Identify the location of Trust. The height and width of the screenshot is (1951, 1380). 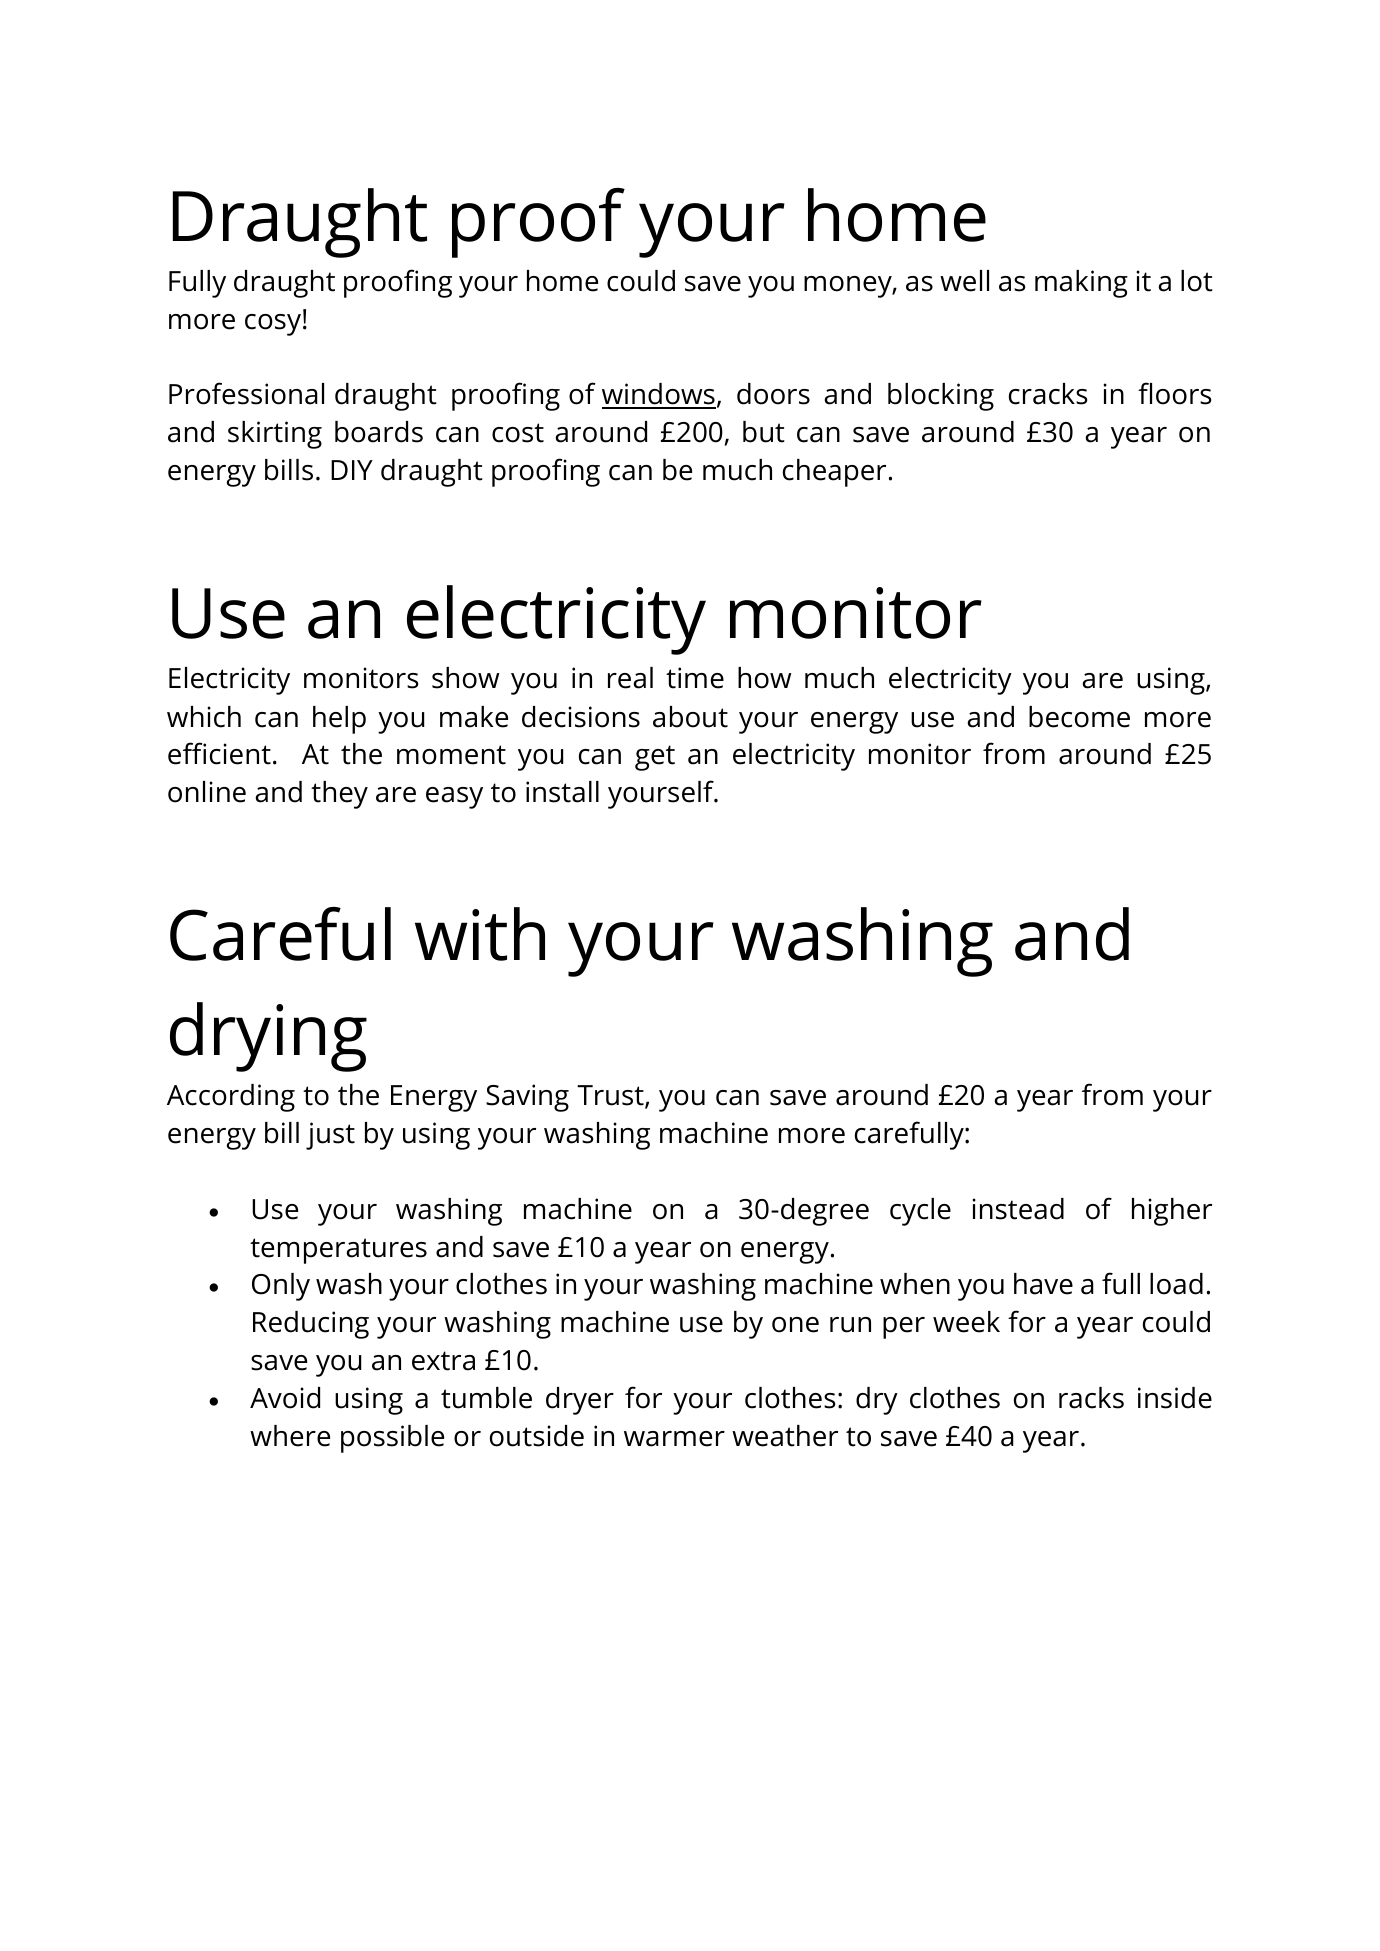
(611, 1096).
